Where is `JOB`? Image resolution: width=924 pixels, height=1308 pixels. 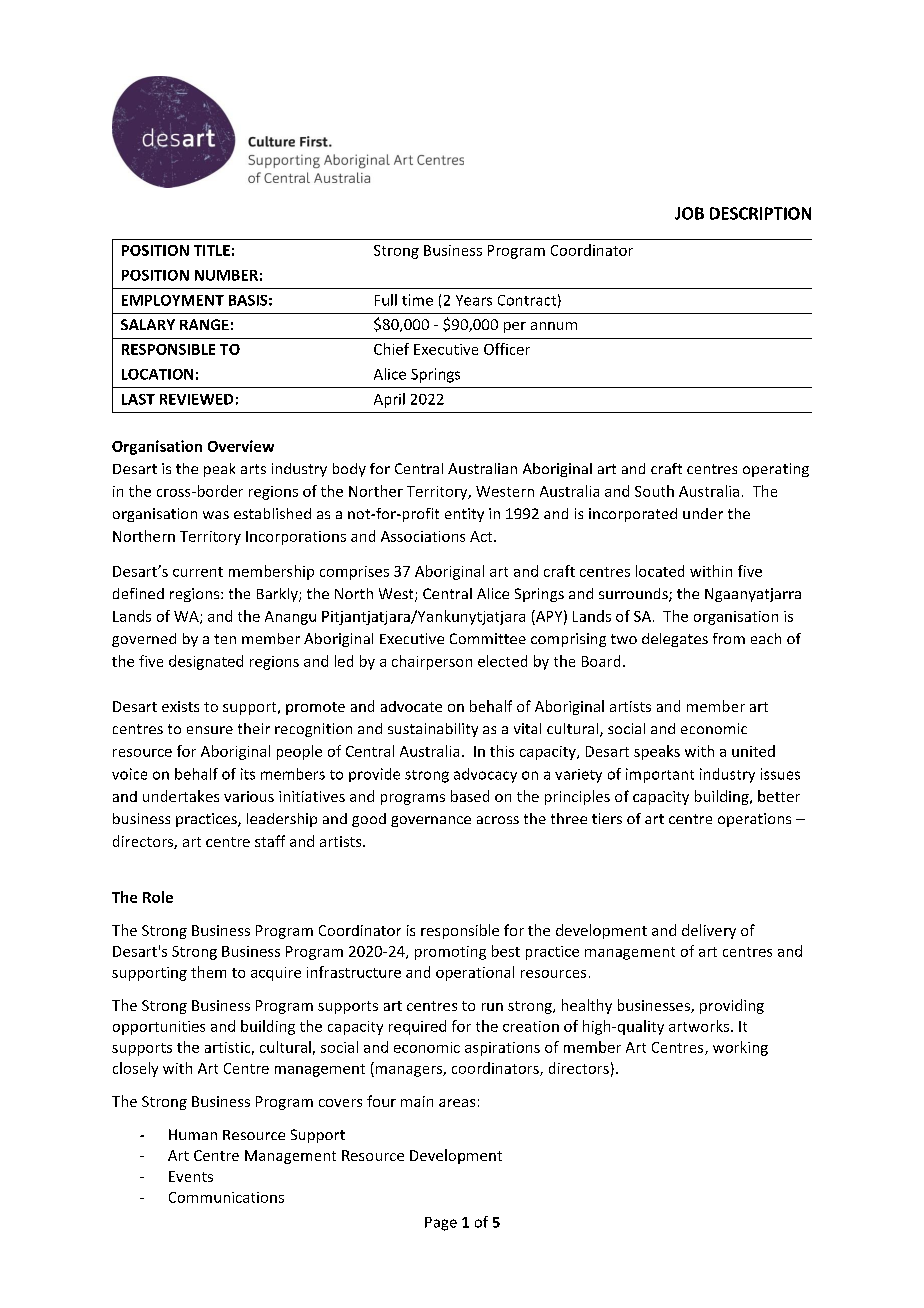
JOB is located at coordinates (689, 213).
